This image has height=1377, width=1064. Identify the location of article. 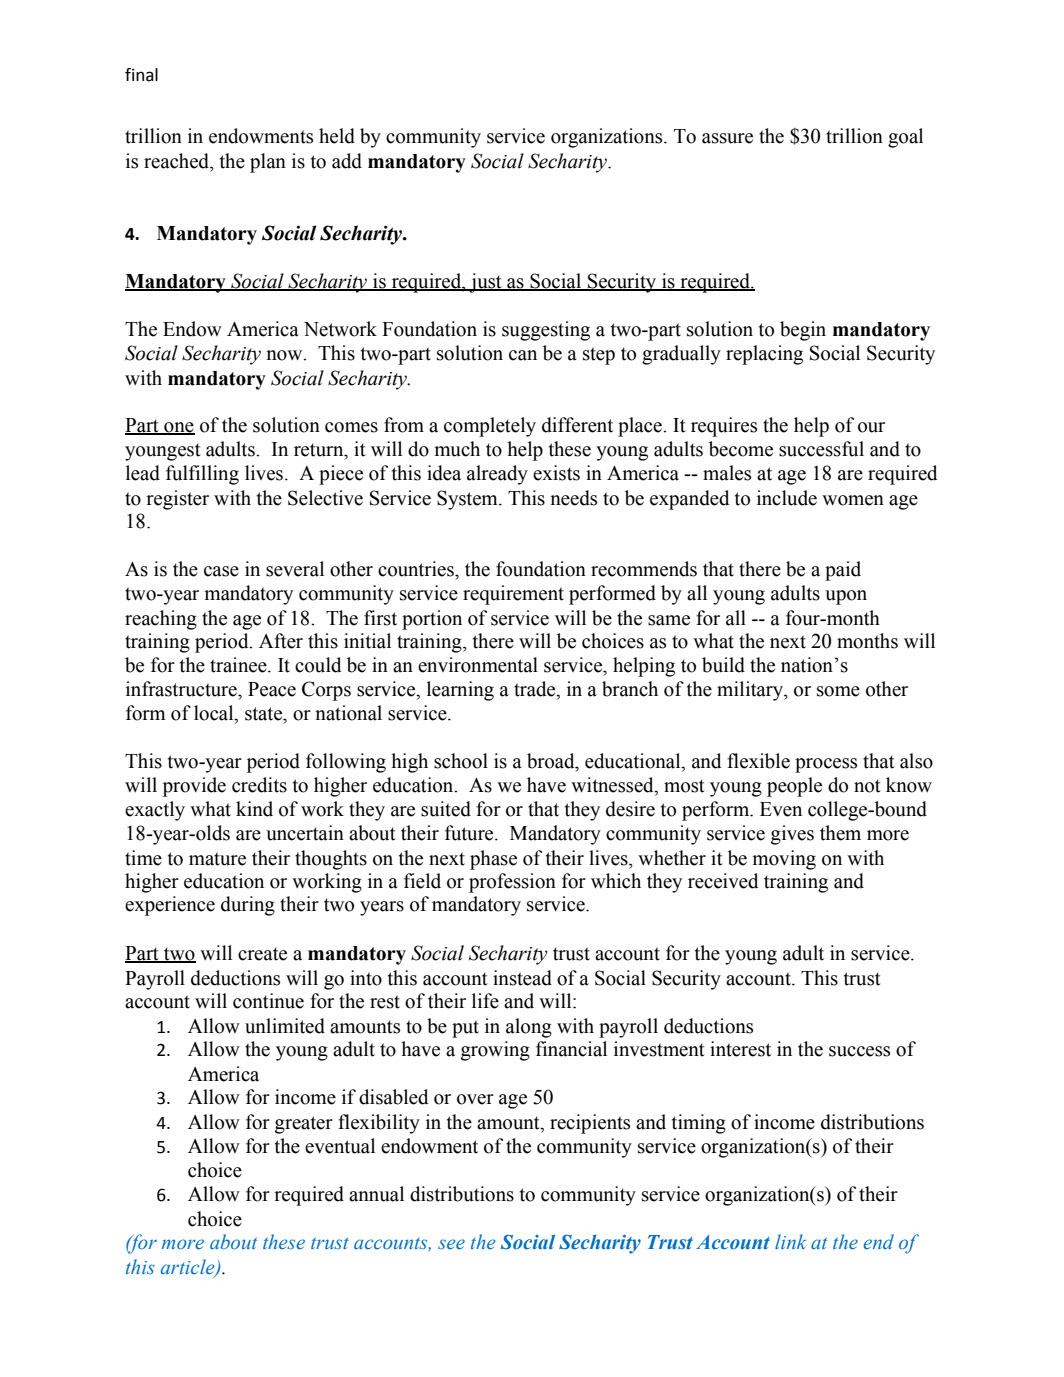
(189, 1268).
